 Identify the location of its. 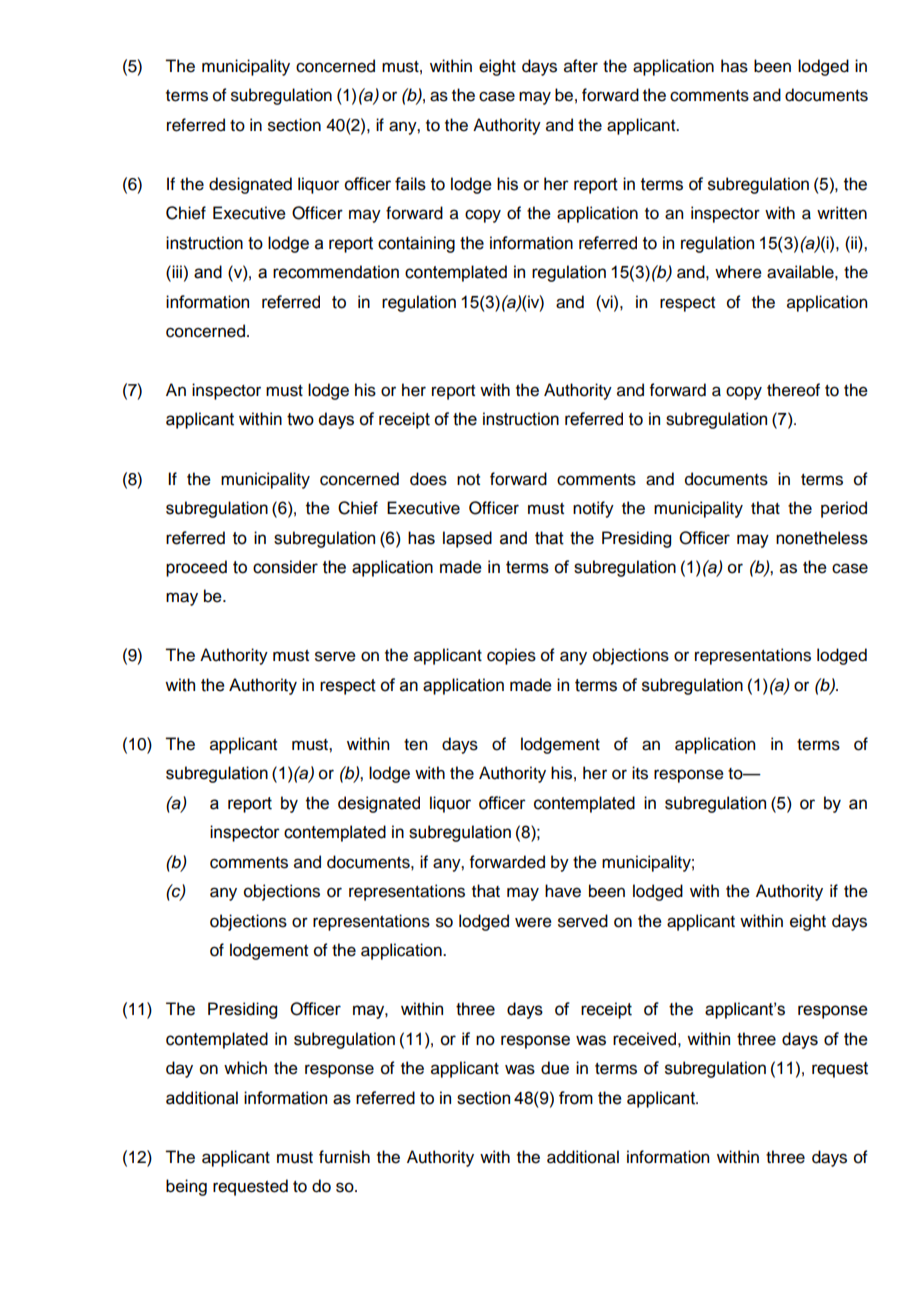
(640, 773).
